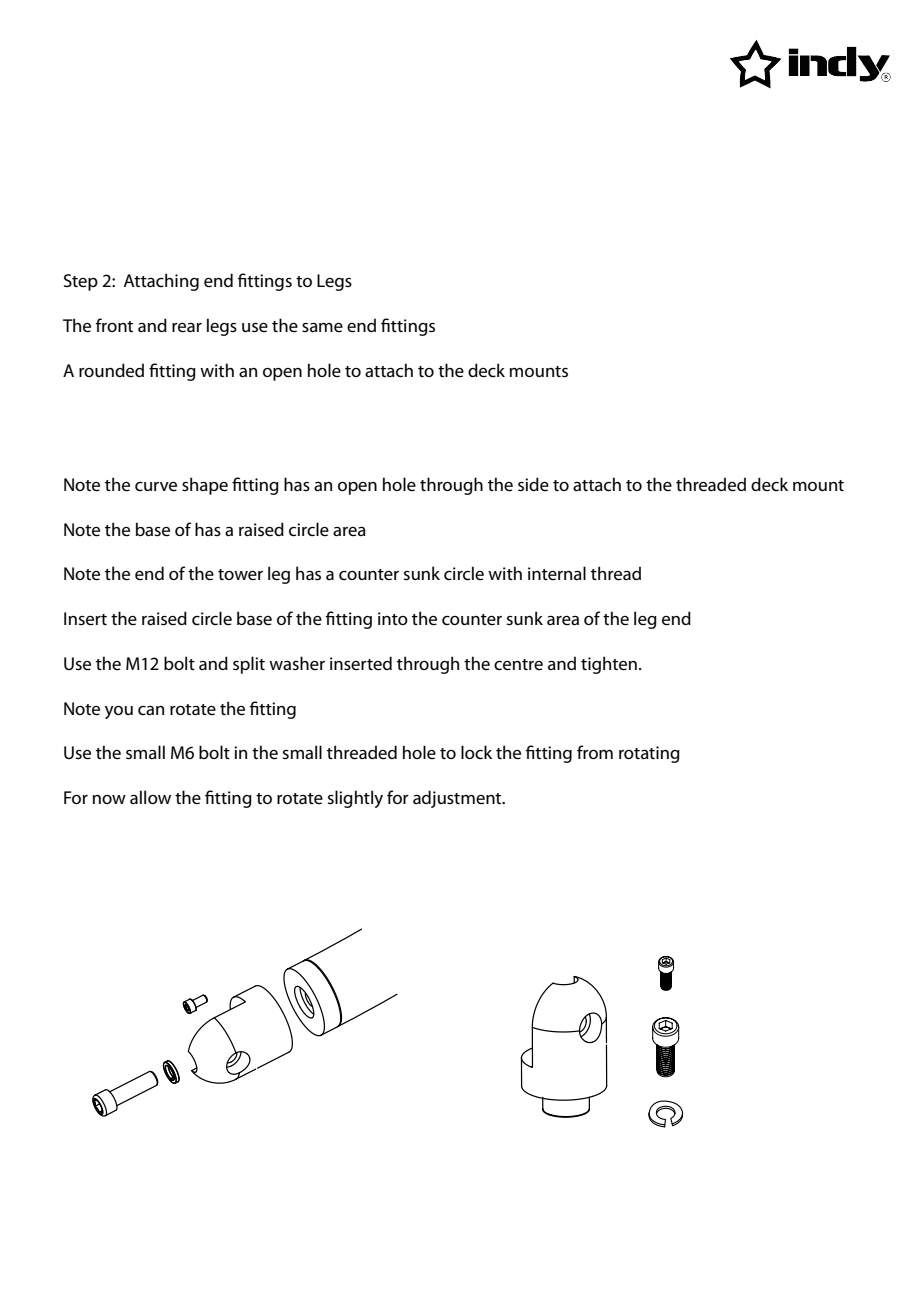 This image has width=924, height=1308. What do you see at coordinates (249, 665) in the image?
I see `split` at bounding box center [249, 665].
